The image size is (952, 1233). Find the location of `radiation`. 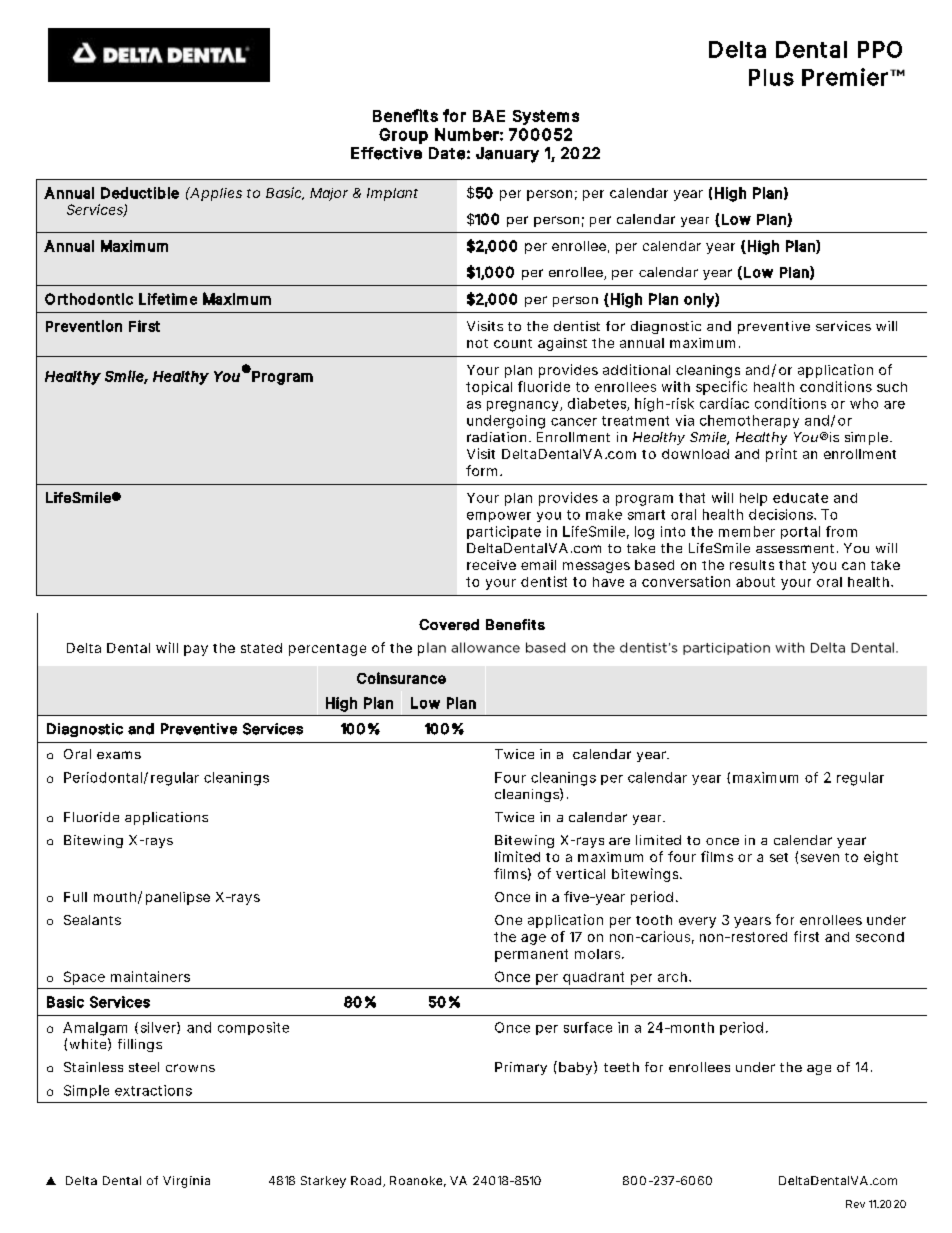

radiation is located at coordinates (498, 437).
